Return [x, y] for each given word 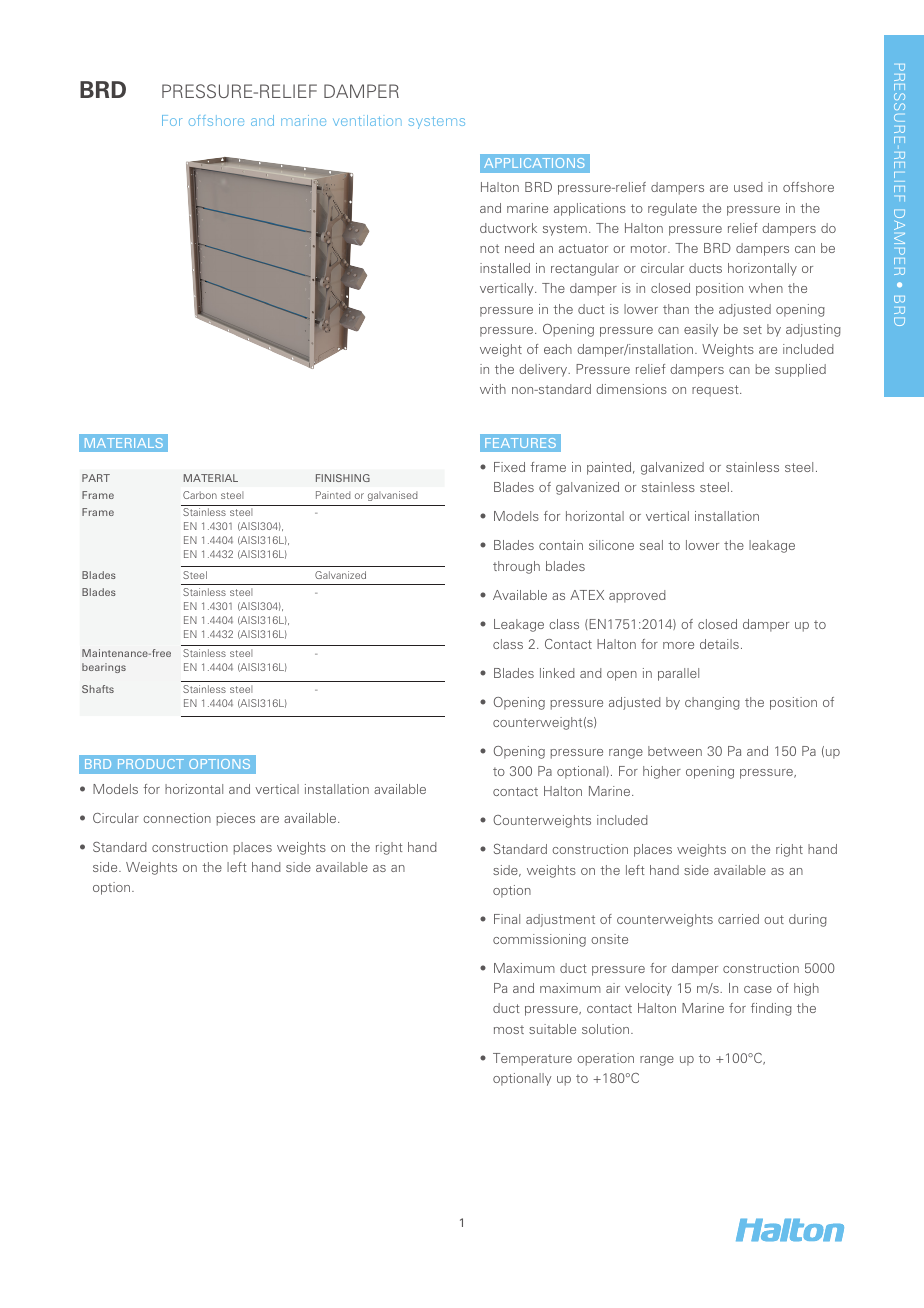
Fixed [509, 467]
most [509, 1029]
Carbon [200, 495]
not [489, 248]
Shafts [98, 689]
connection [177, 818]
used [748, 187]
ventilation [367, 120]
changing [712, 703]
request [716, 391]
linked [557, 673]
